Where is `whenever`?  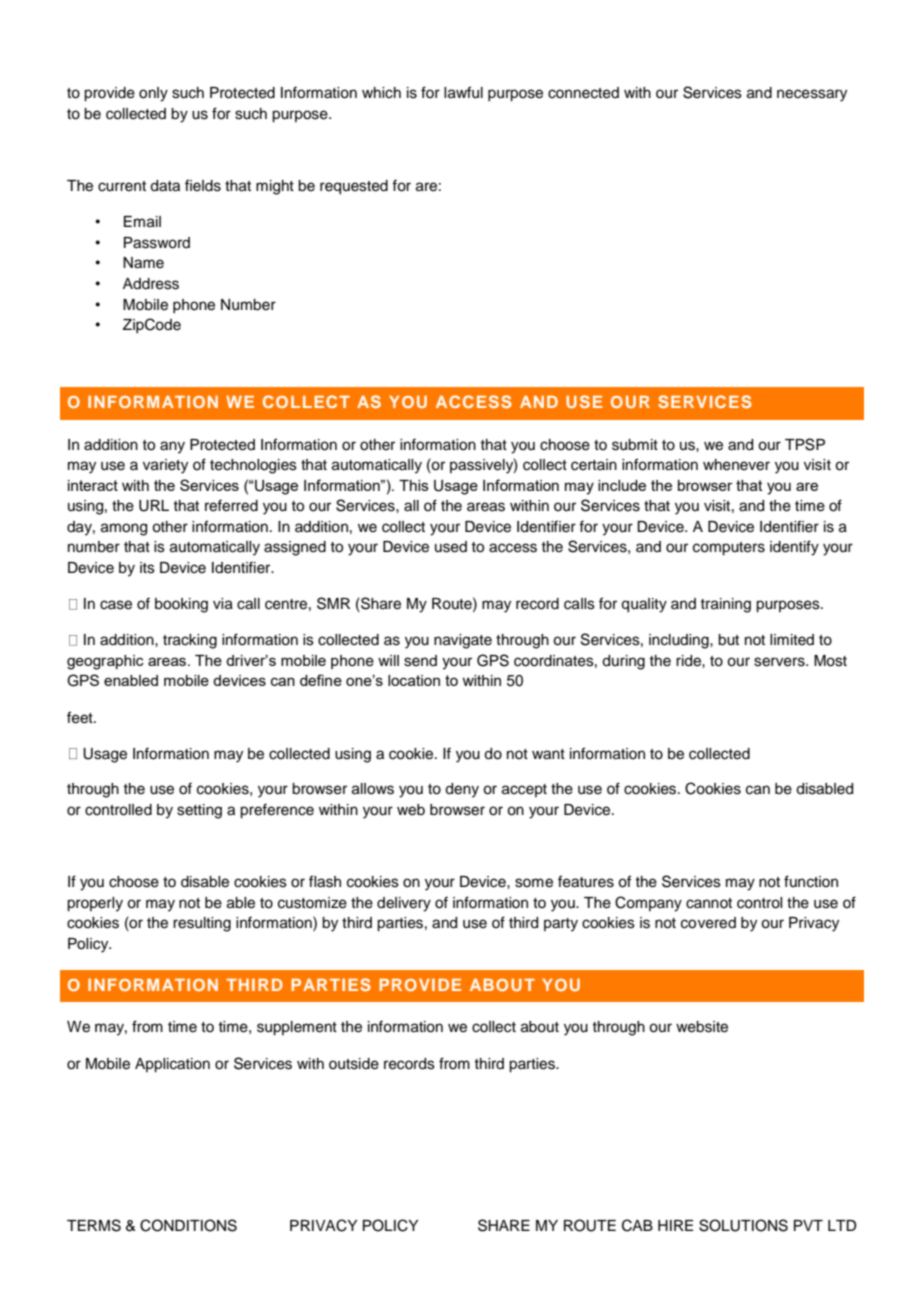
whenever is located at coordinates (736, 465).
